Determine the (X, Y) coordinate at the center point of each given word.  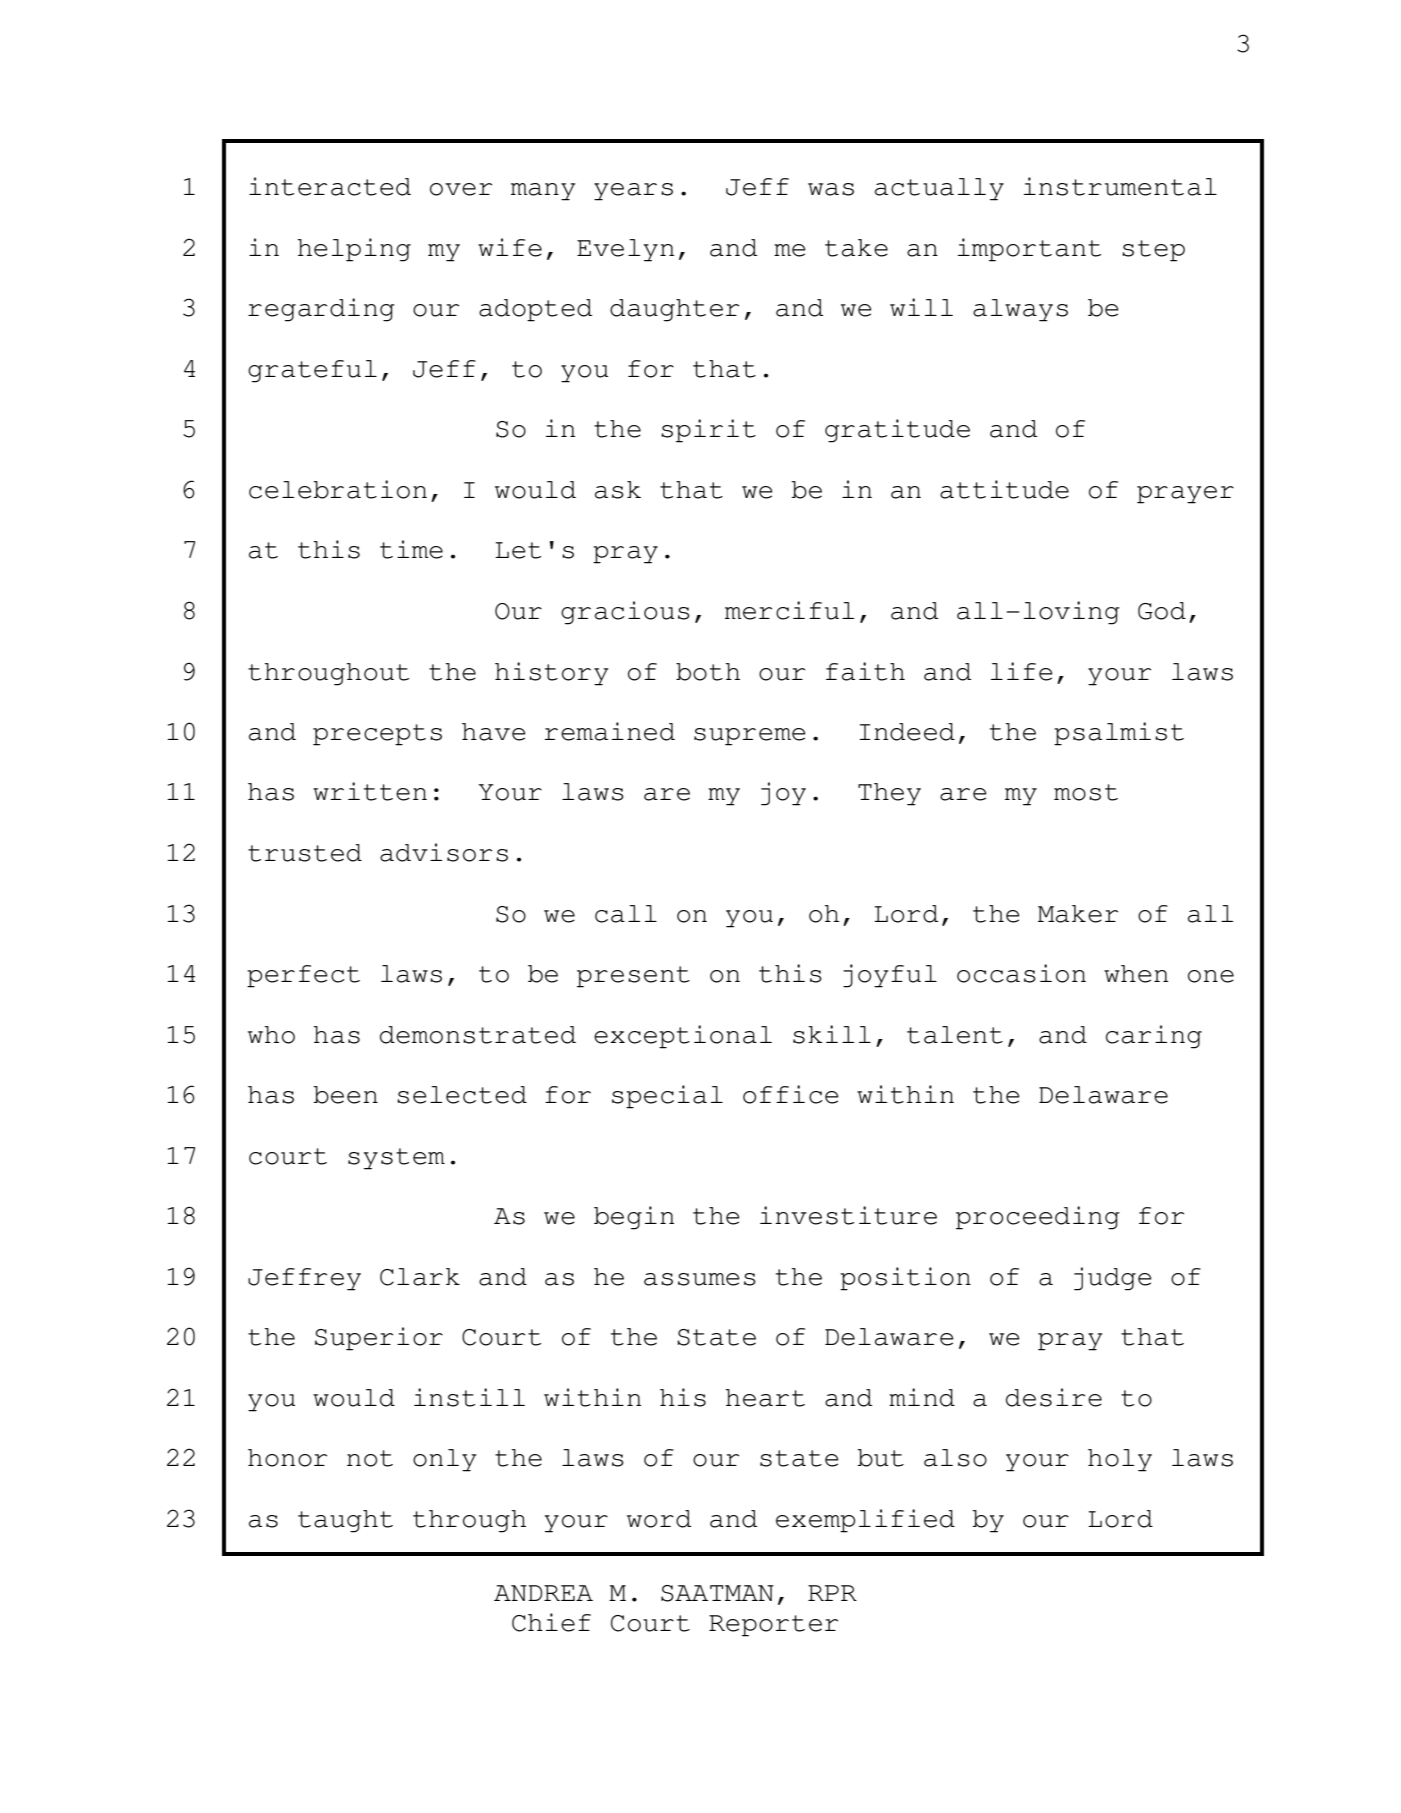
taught (345, 1521)
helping (354, 250)
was (831, 189)
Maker (1078, 914)
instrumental (1120, 186)
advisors (444, 852)
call (626, 914)
